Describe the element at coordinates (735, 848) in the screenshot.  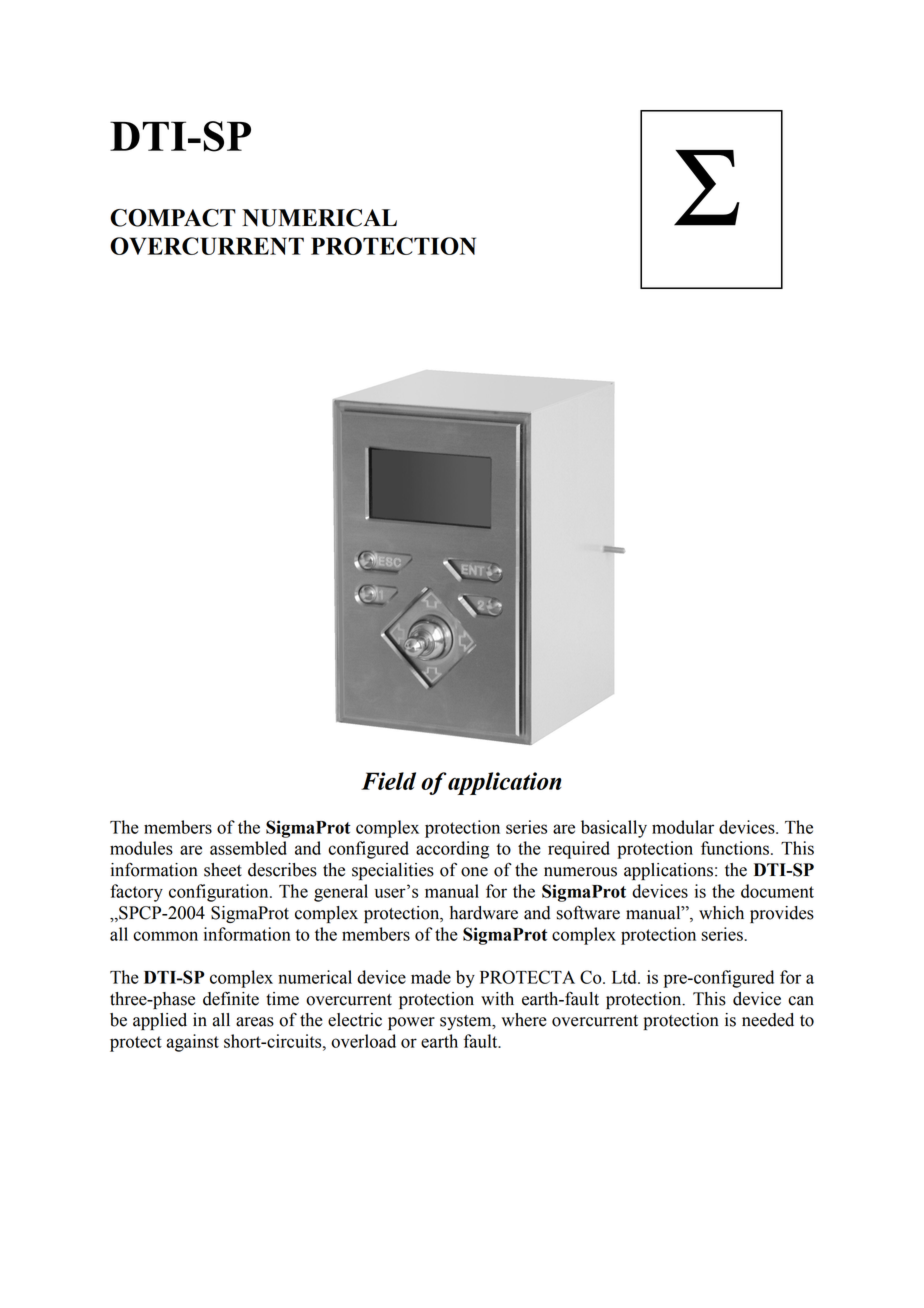
I see `functions` at that location.
